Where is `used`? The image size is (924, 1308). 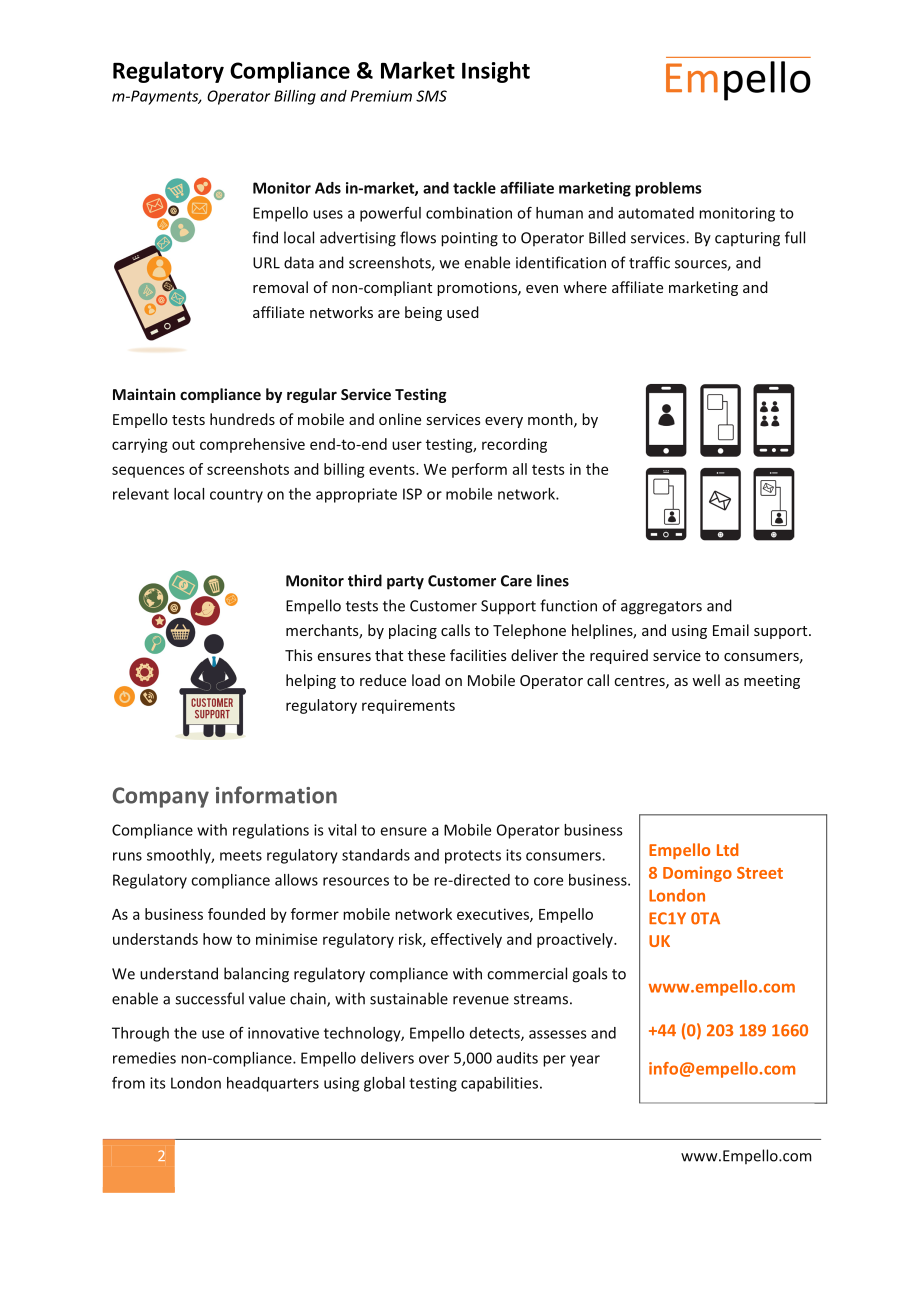 used is located at coordinates (463, 312).
